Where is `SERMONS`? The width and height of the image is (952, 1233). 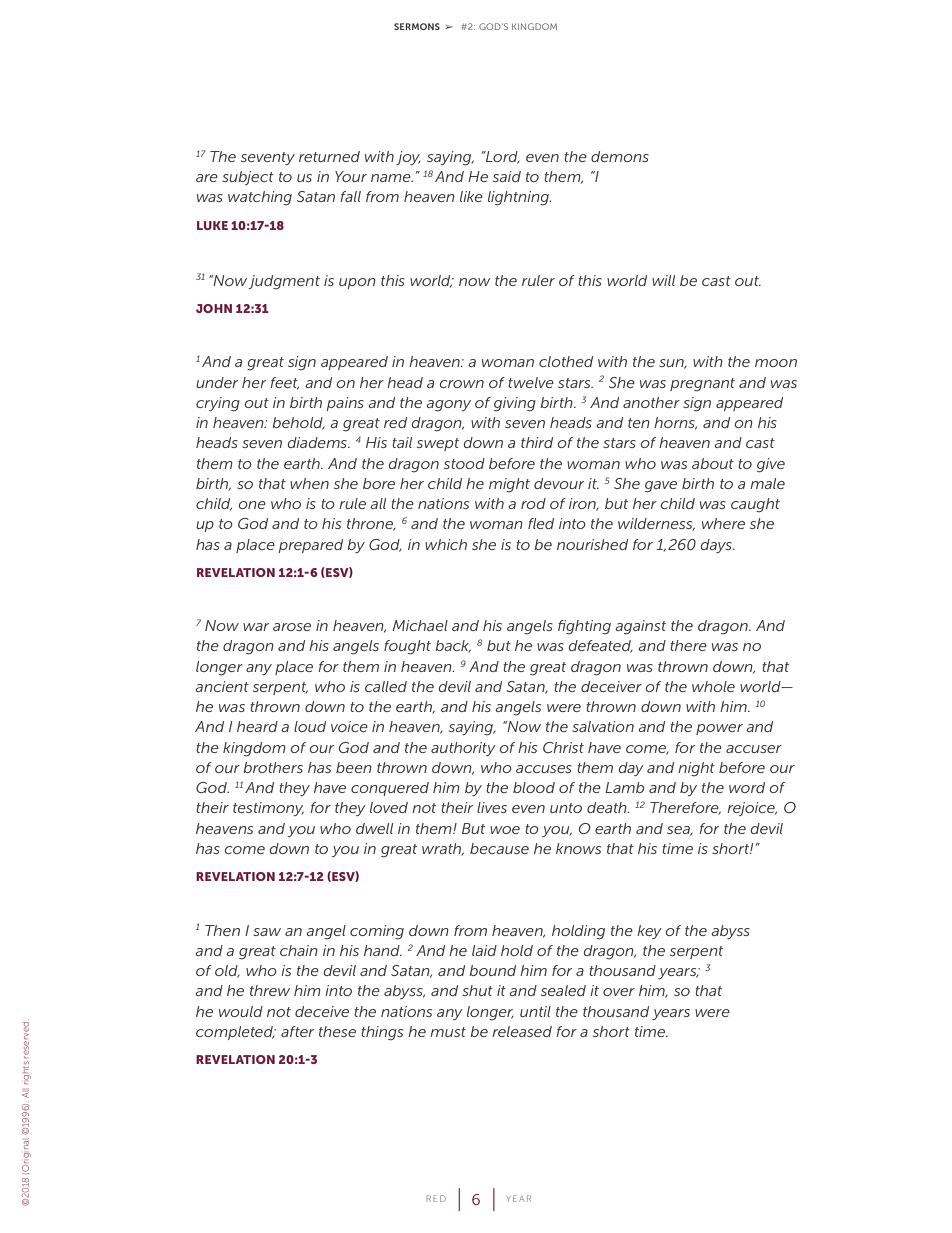
SERMONS is located at coordinates (417, 26).
